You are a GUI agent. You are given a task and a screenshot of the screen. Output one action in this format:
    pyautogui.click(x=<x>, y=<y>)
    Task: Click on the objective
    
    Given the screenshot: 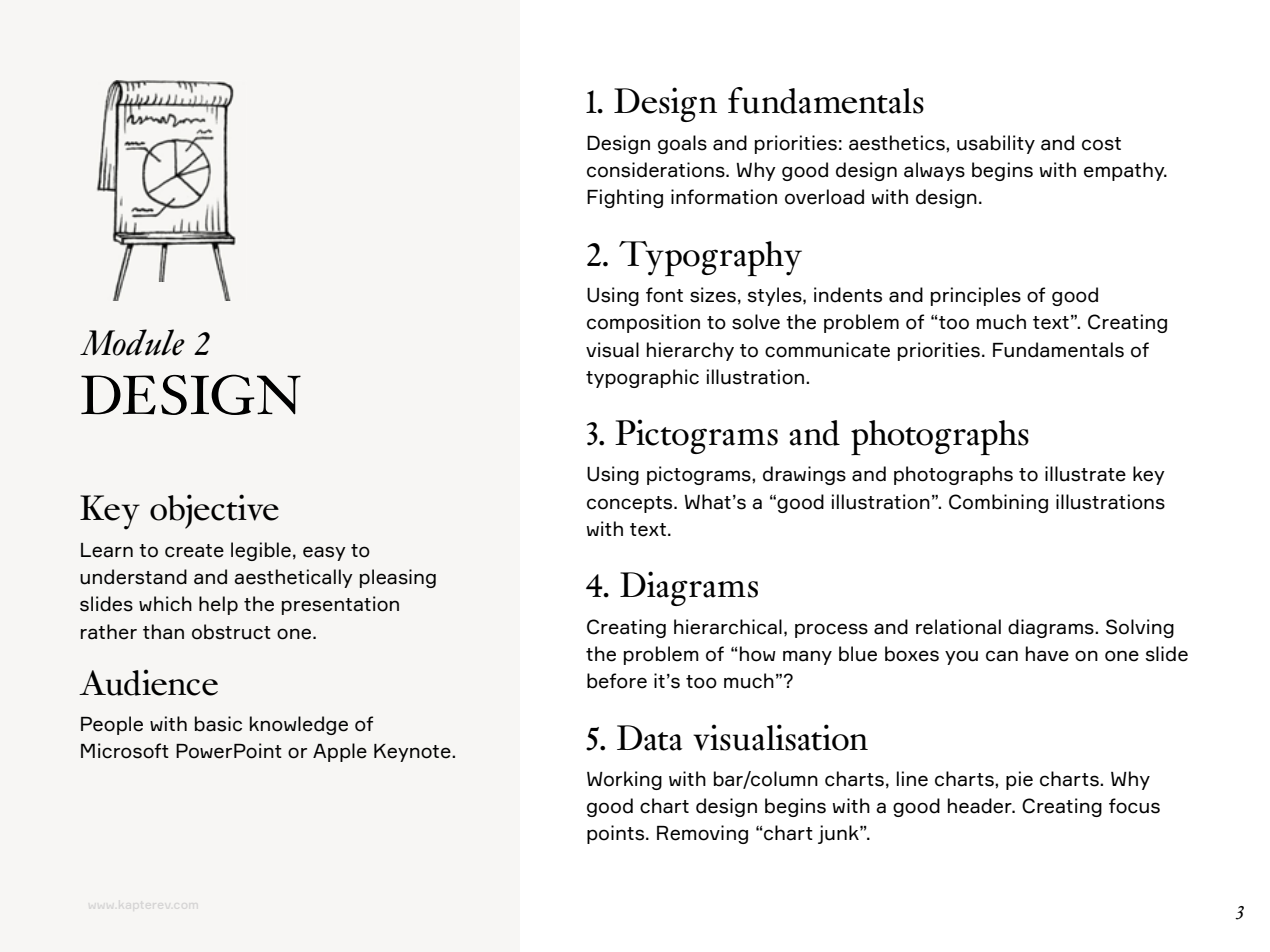 What is the action you would take?
    pyautogui.click(x=214, y=511)
